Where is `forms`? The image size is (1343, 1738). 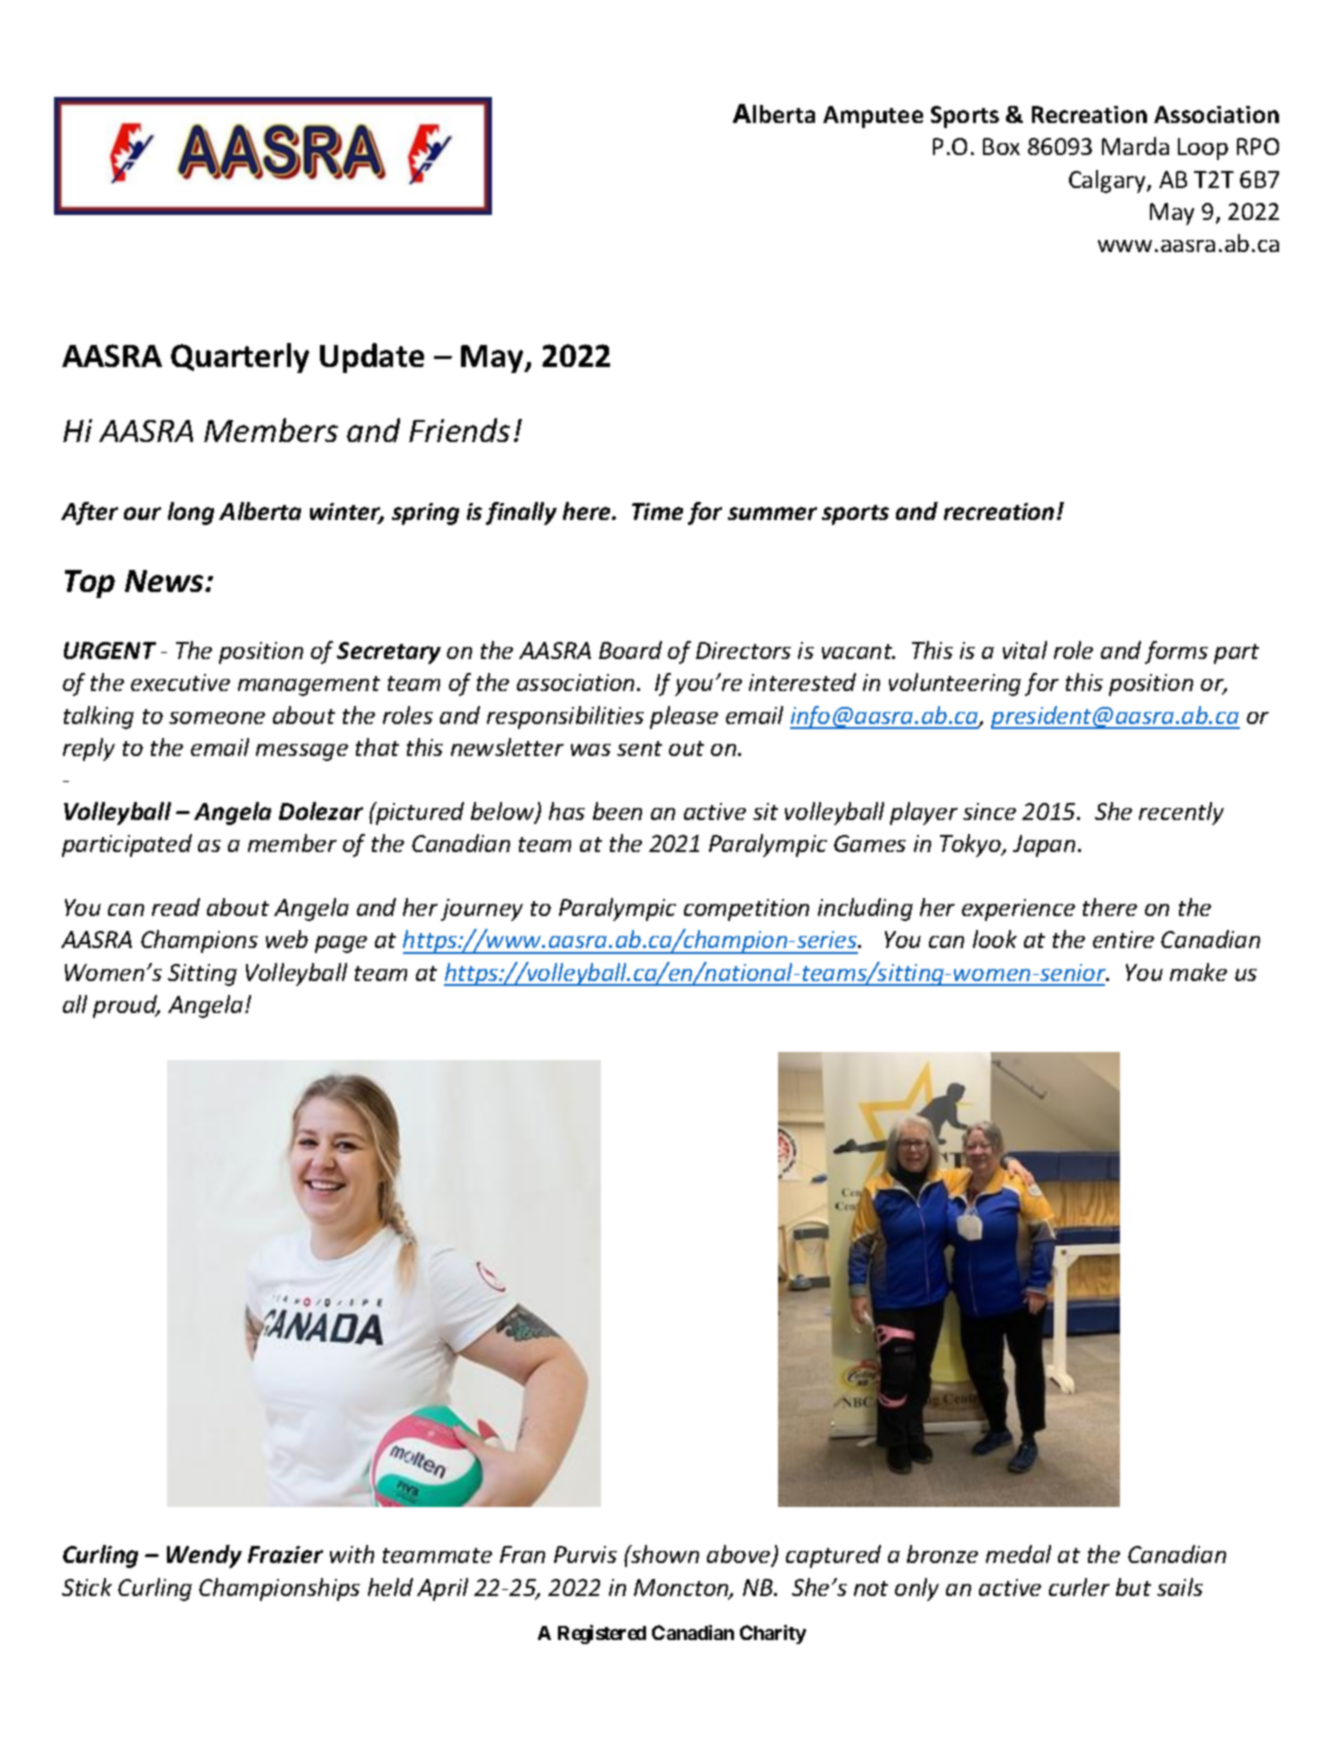
forms is located at coordinates (1176, 652).
